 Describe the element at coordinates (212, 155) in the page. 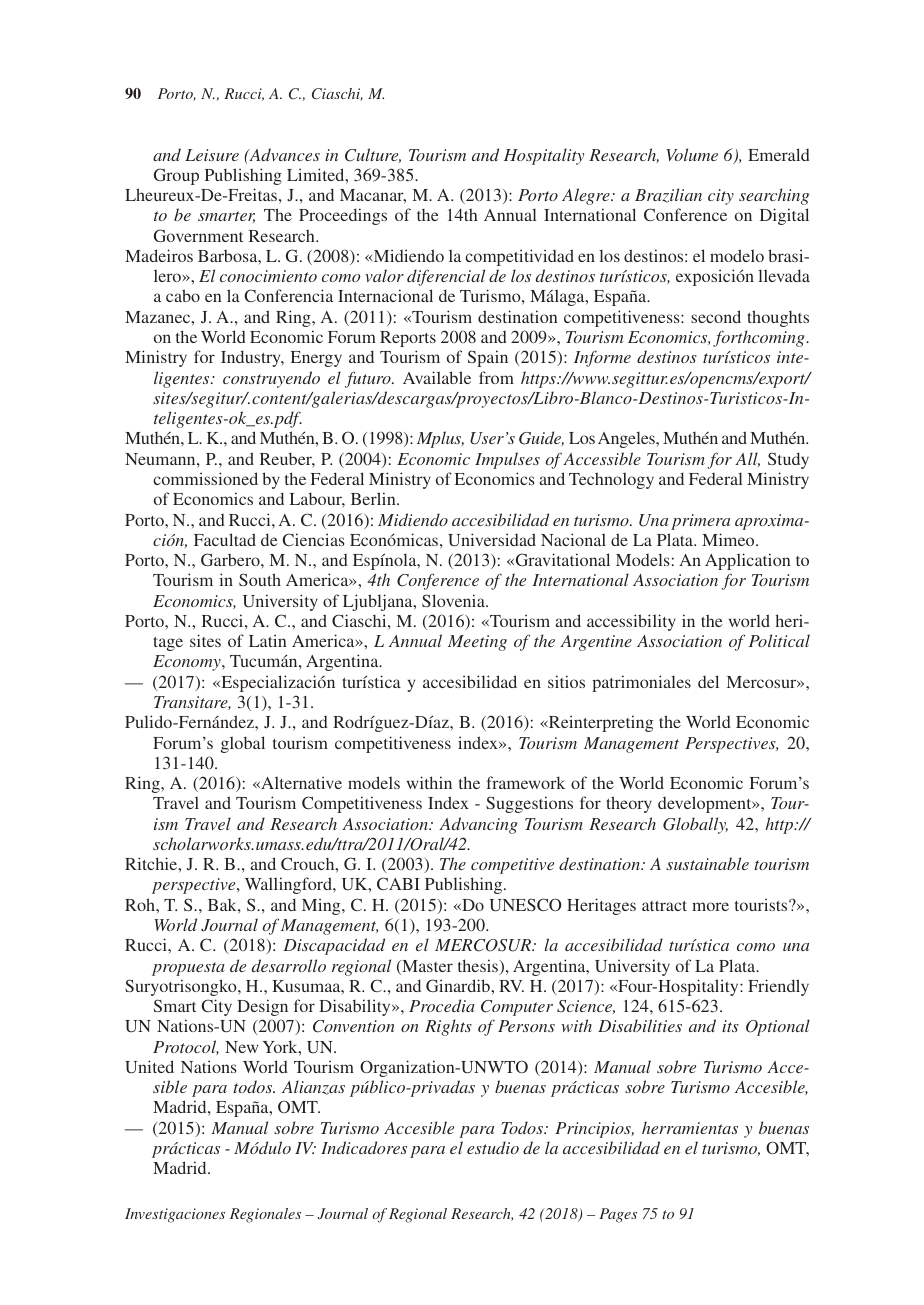

I see `Leisure` at that location.
